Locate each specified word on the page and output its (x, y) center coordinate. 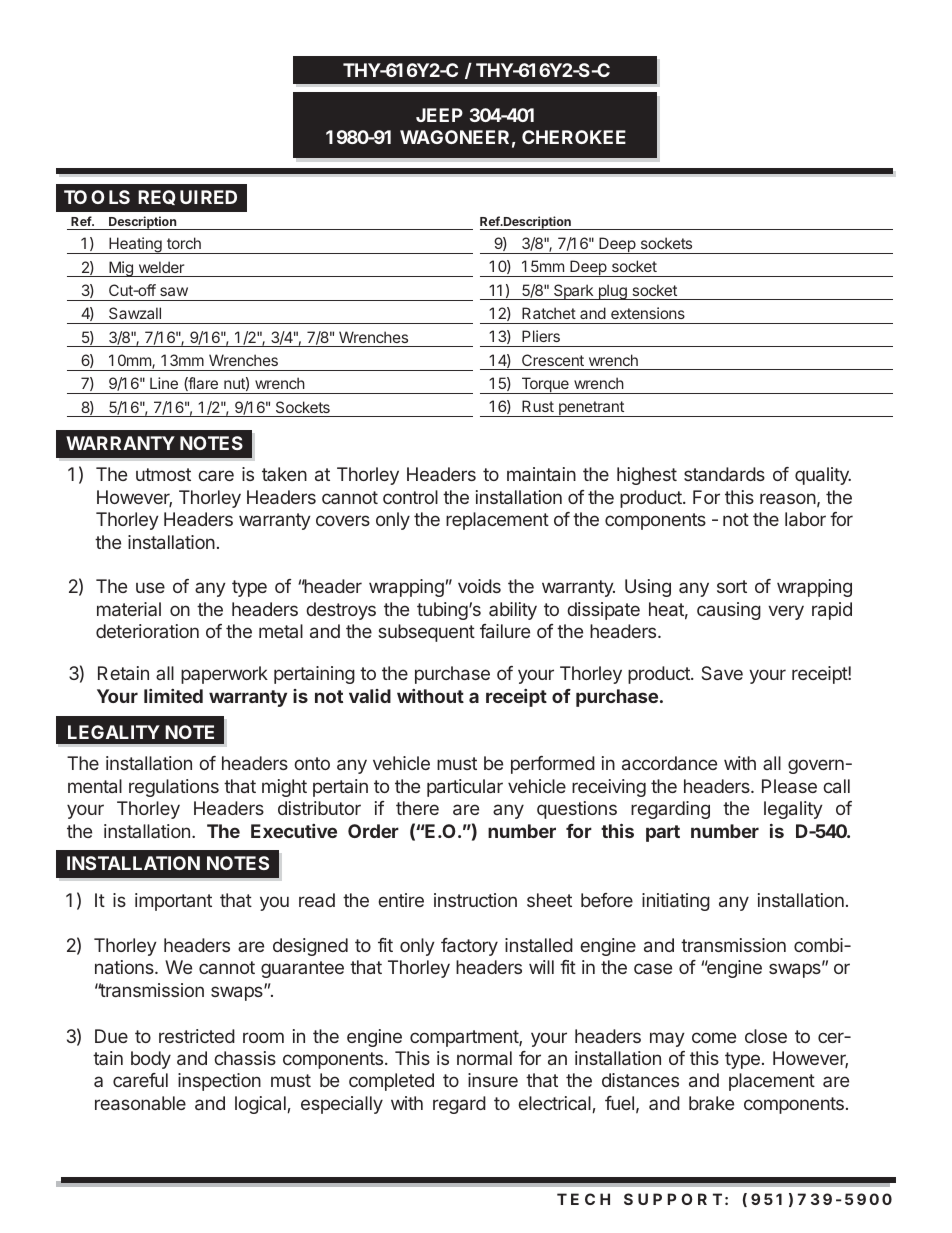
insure (493, 1080)
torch (184, 243)
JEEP (439, 115)
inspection (219, 1082)
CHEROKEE (574, 137)
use (150, 587)
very (786, 612)
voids (479, 586)
